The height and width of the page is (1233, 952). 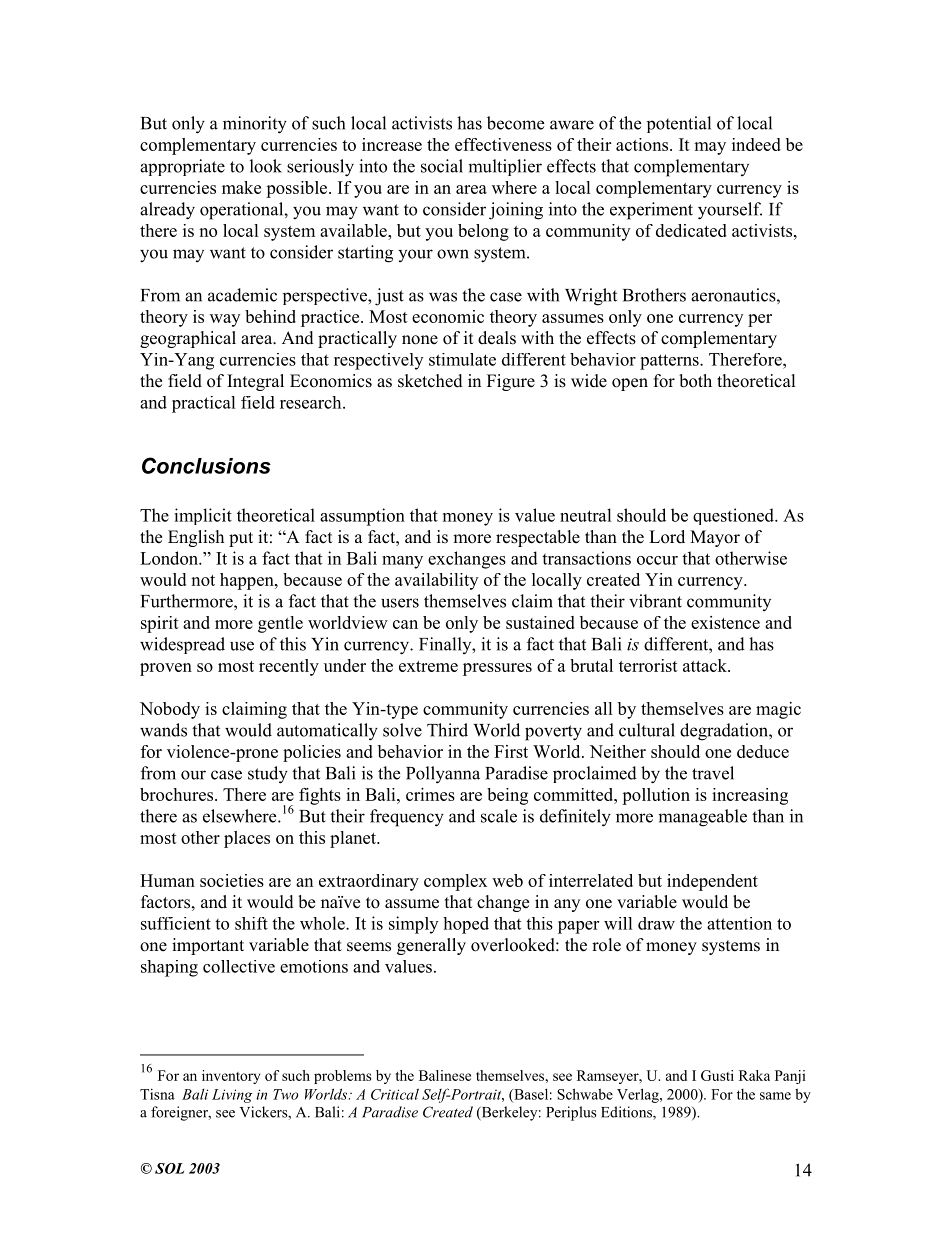 What do you see at coordinates (268, 775) in the page?
I see `study` at bounding box center [268, 775].
